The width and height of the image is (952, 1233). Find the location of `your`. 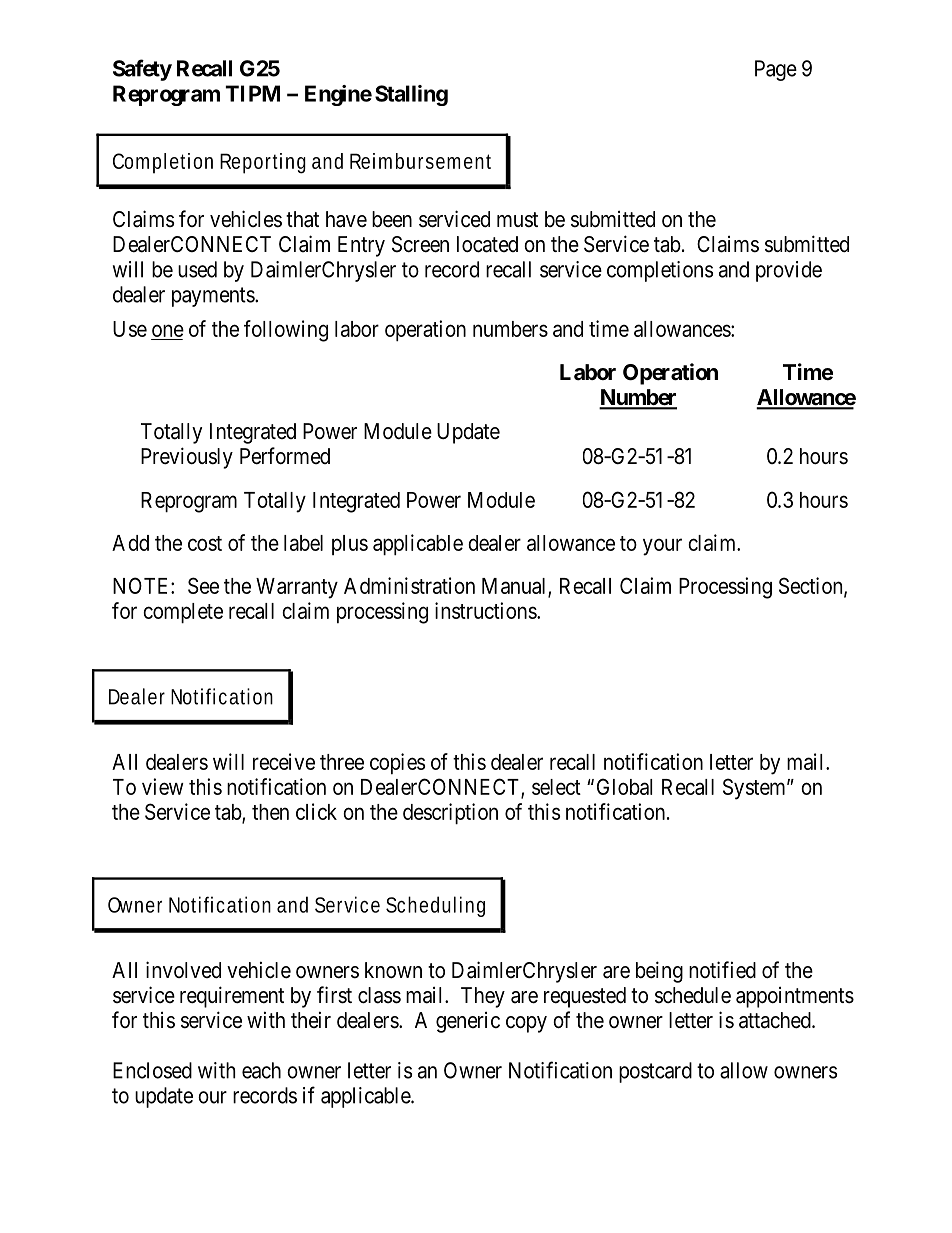

your is located at coordinates (662, 547).
